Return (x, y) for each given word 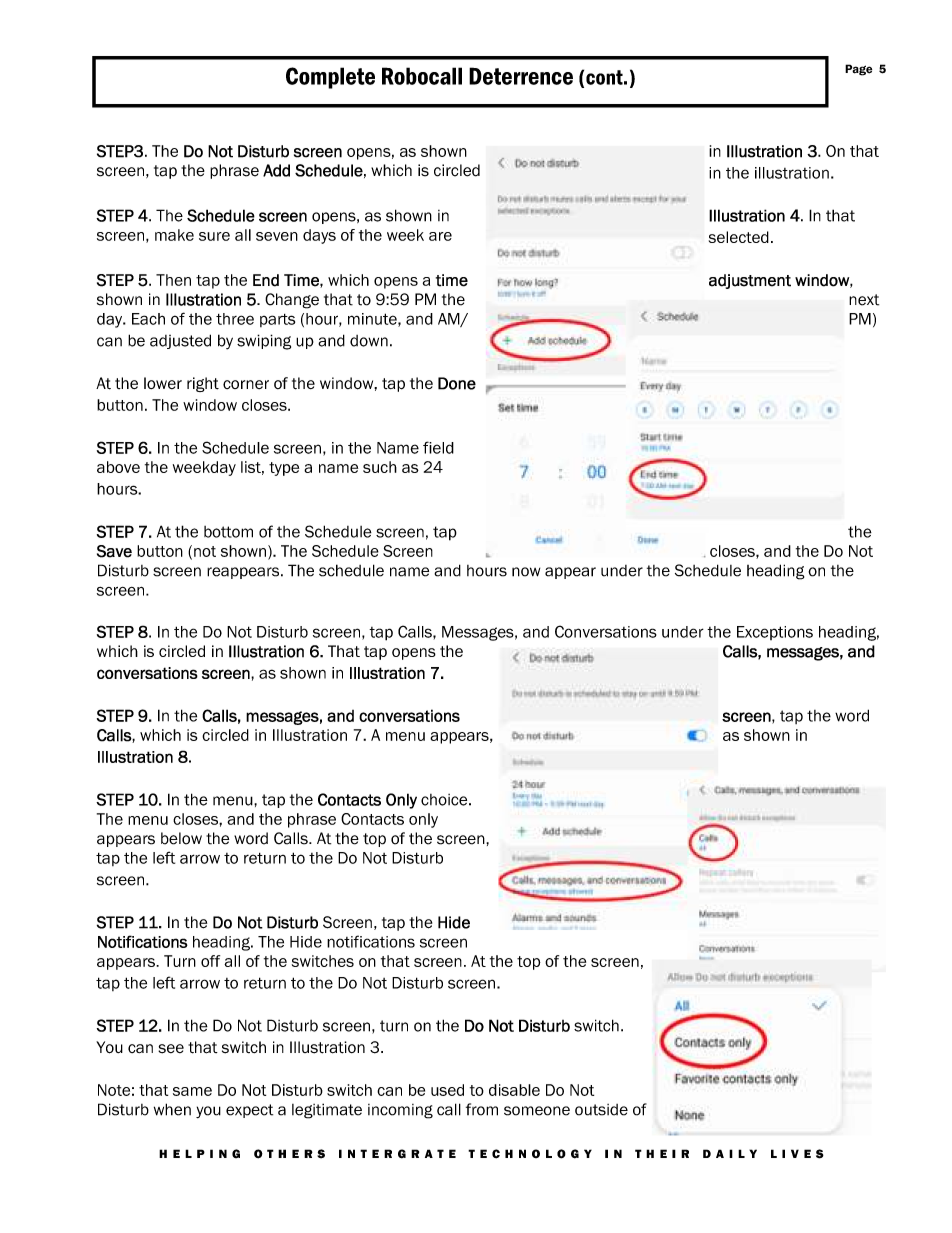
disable (514, 1090)
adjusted (180, 341)
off (210, 961)
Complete (330, 78)
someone (537, 1111)
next (864, 300)
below (181, 838)
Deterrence (521, 76)
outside (601, 1110)
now (526, 572)
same (192, 1091)
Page (858, 70)
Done (457, 383)
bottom (228, 532)
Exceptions (775, 633)
